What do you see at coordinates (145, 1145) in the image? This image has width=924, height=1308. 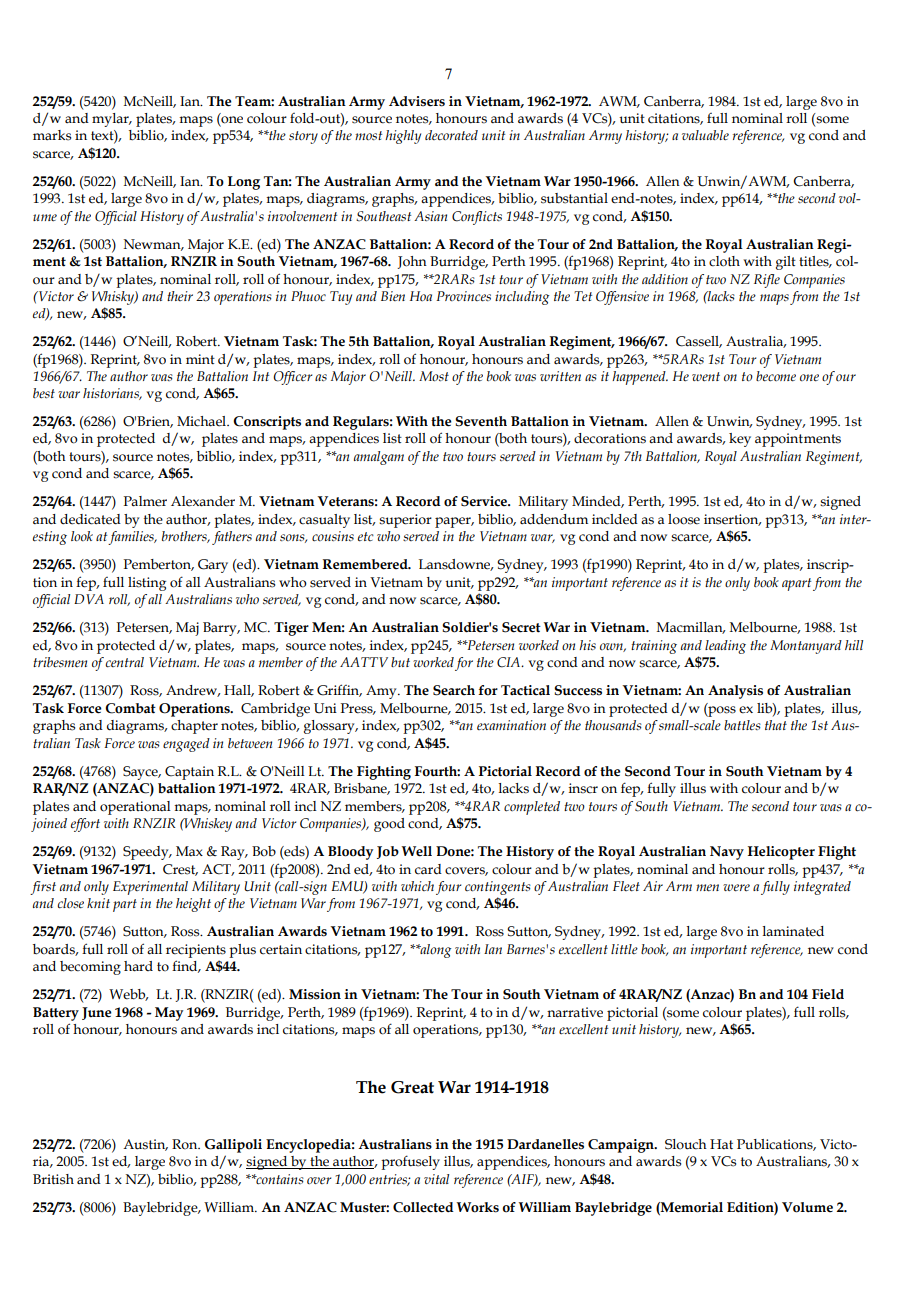 I see `Austin` at bounding box center [145, 1145].
